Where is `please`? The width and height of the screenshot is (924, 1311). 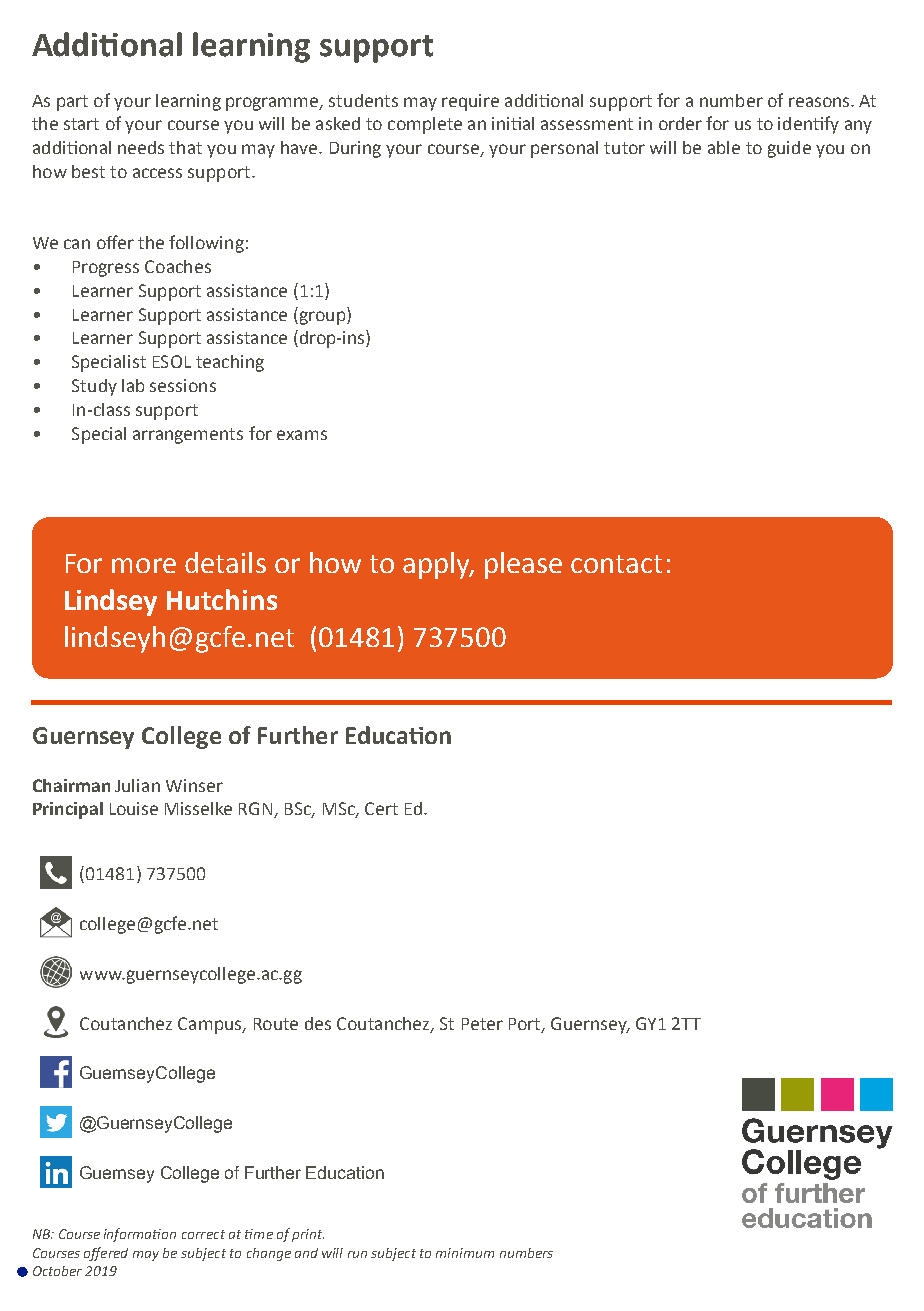 please is located at coordinates (523, 565).
